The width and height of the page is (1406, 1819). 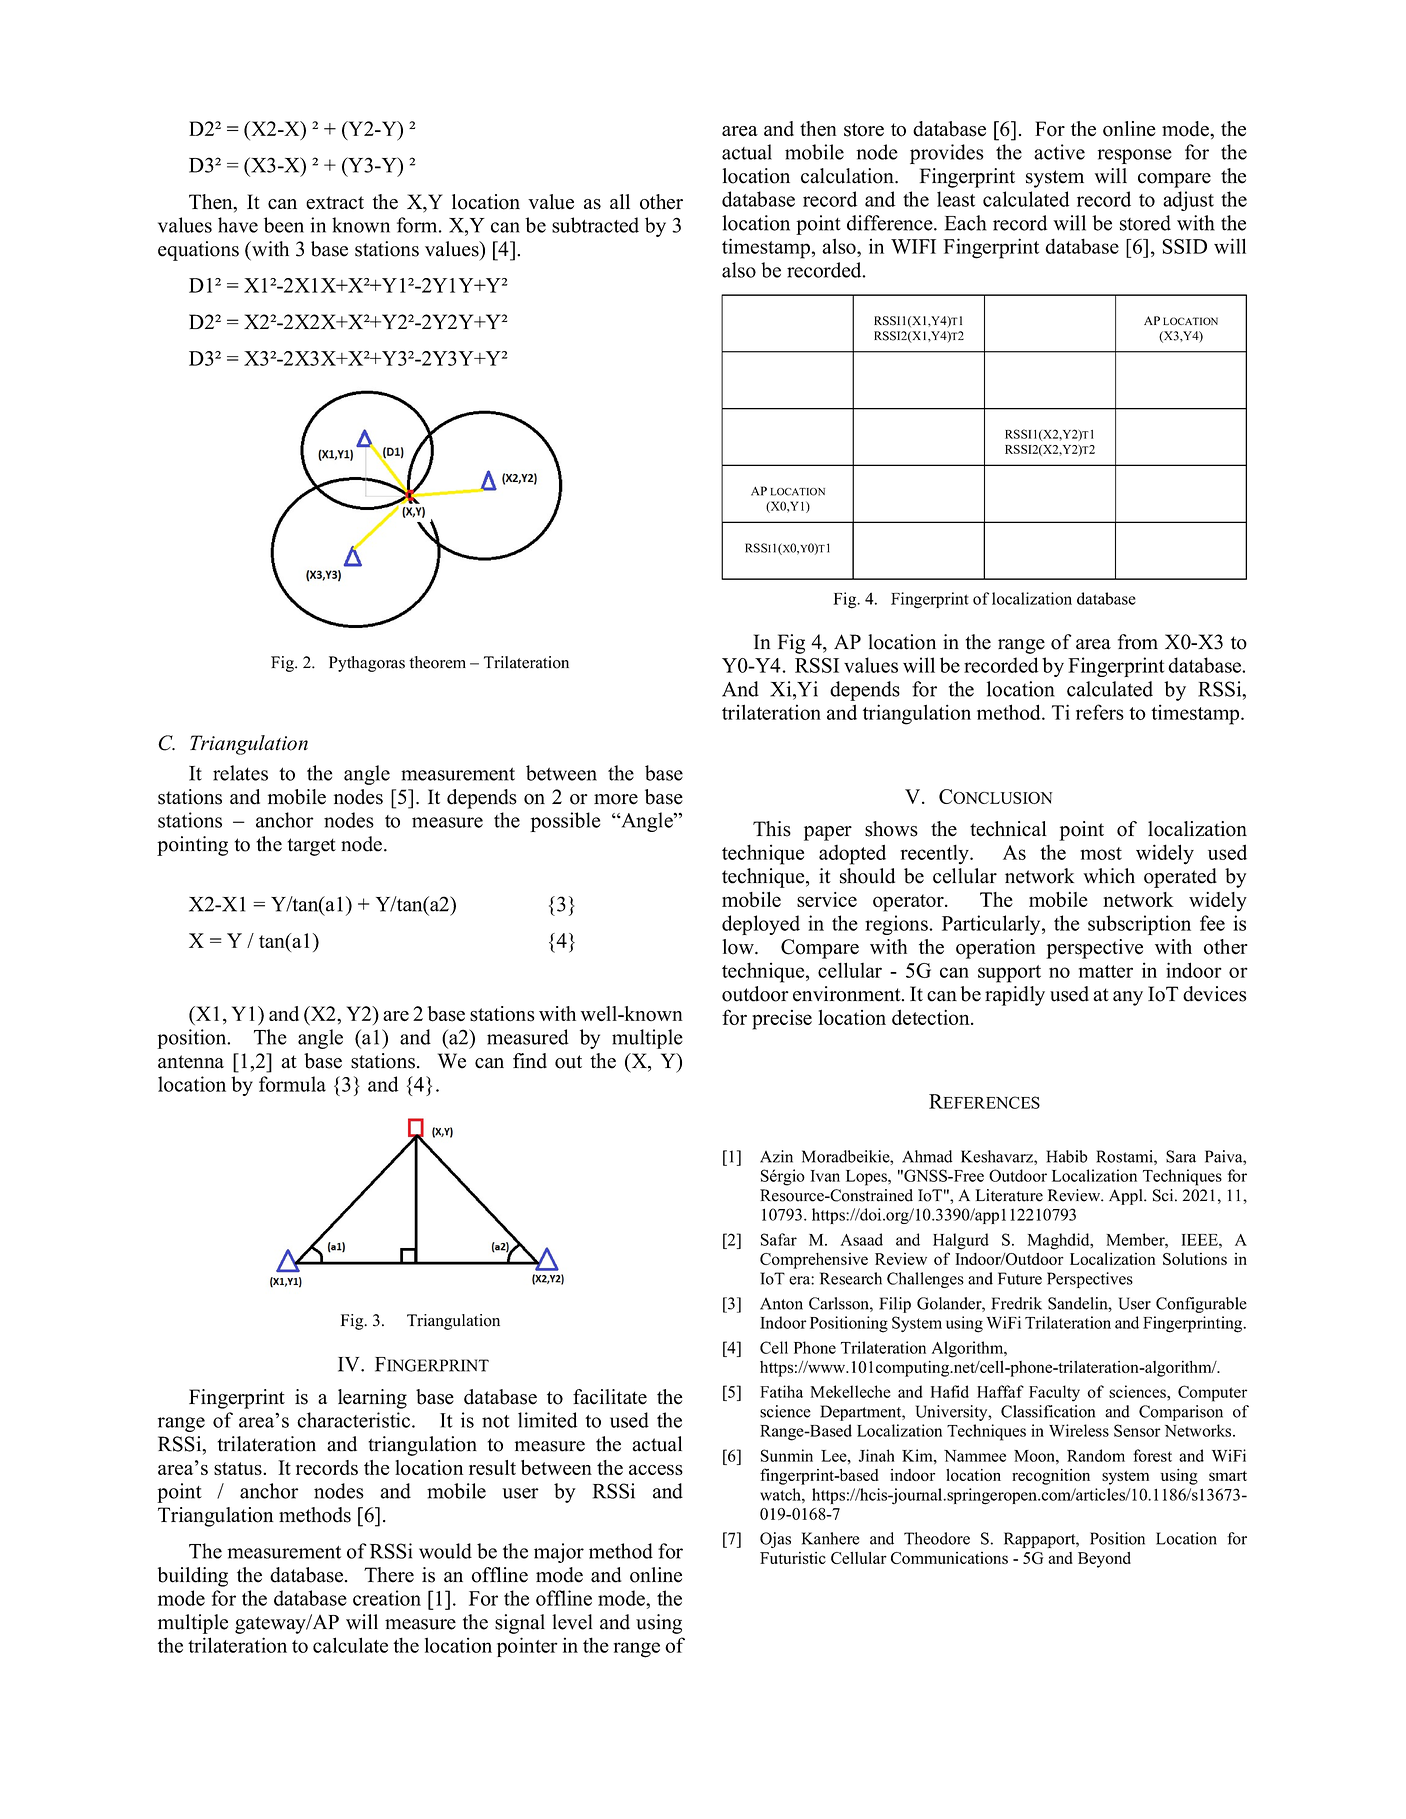 I want to click on learning, so click(x=372, y=1399).
